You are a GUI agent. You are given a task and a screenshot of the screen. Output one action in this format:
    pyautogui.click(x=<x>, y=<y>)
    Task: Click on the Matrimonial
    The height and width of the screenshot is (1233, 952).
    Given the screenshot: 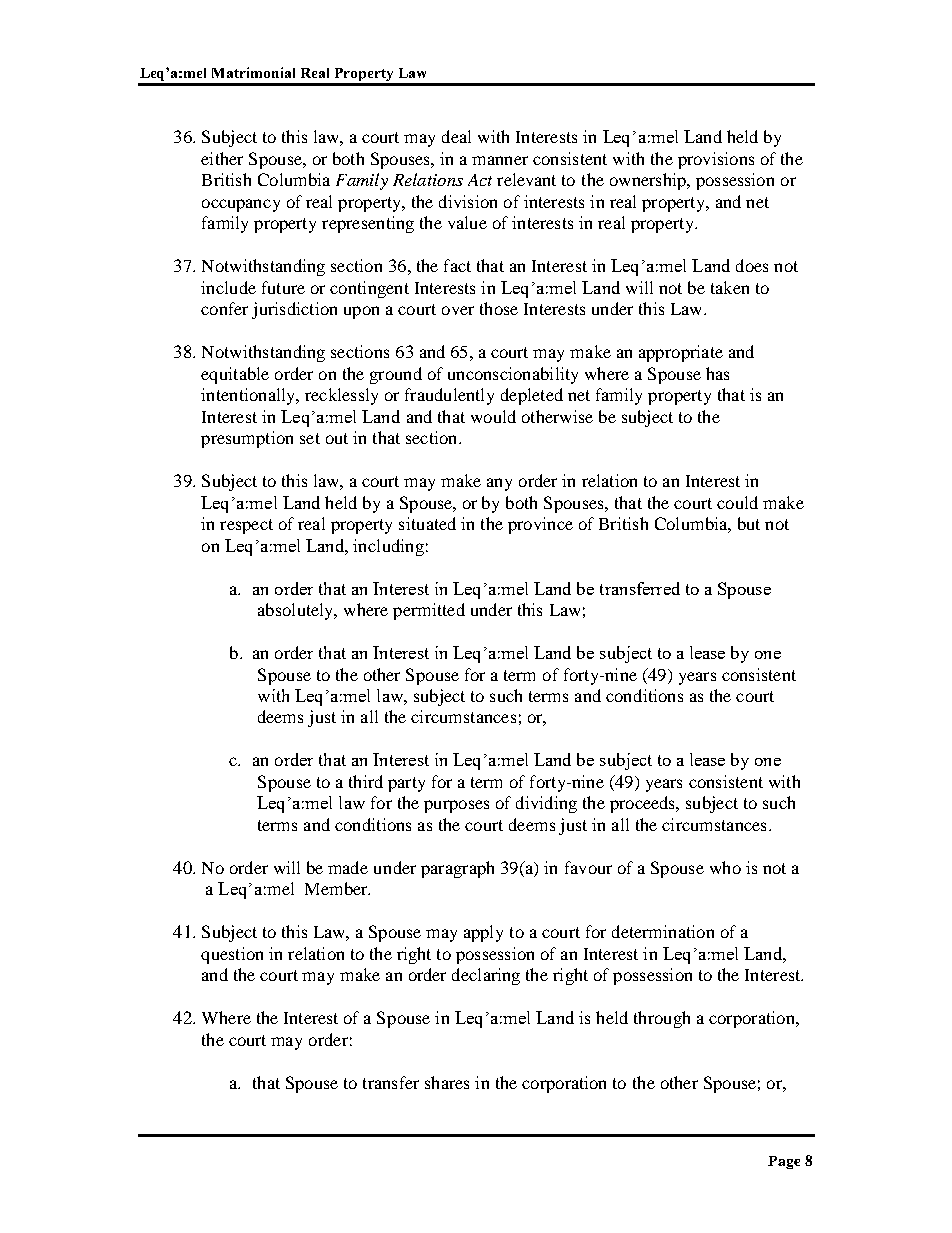 What is the action you would take?
    pyautogui.click(x=253, y=72)
